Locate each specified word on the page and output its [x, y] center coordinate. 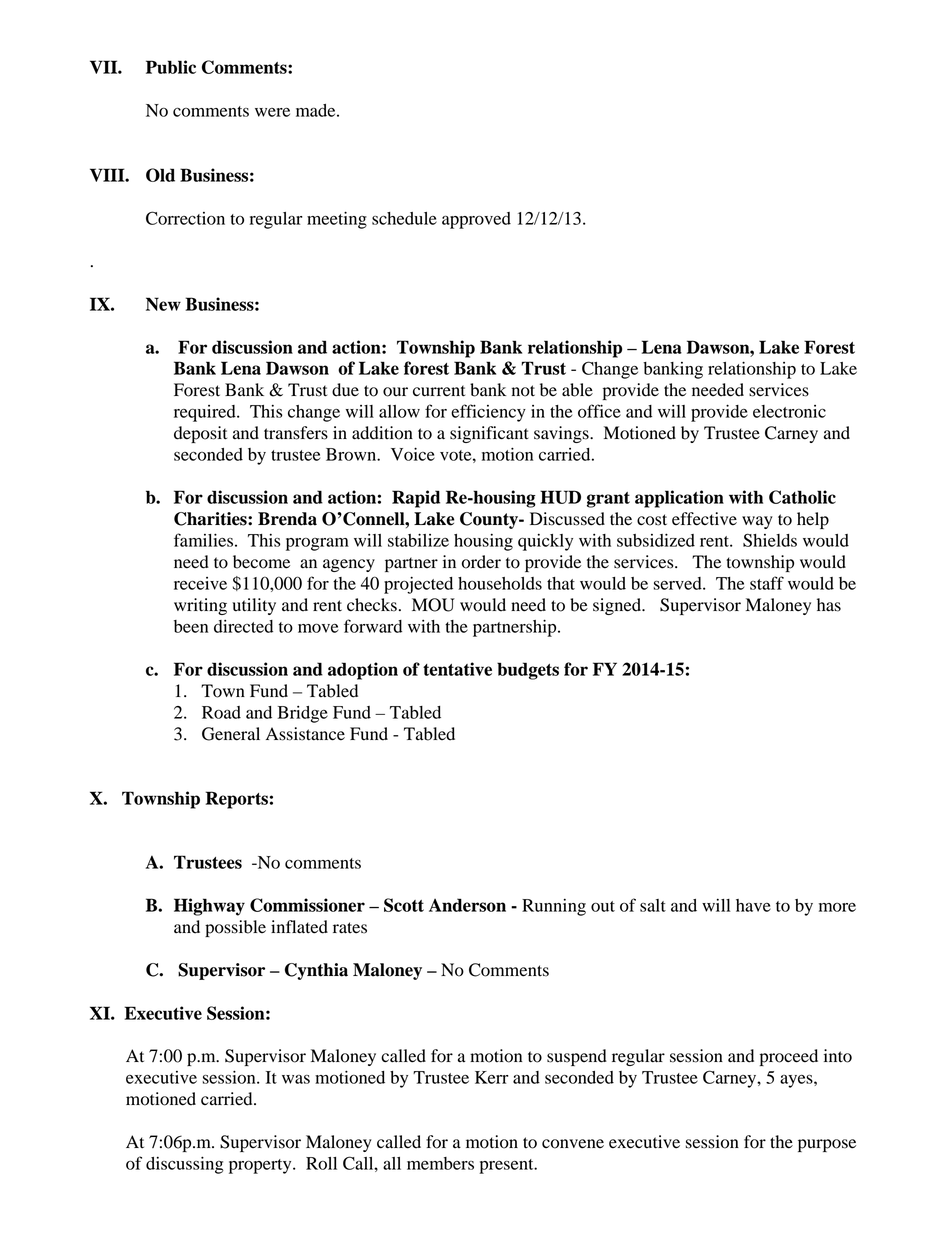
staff [767, 583]
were [272, 112]
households [500, 583]
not [523, 391]
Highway [209, 907]
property [261, 1166]
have [753, 905]
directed [243, 626]
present [507, 1166]
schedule [404, 218]
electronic [789, 411]
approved [476, 220]
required [206, 413]
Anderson [467, 905]
